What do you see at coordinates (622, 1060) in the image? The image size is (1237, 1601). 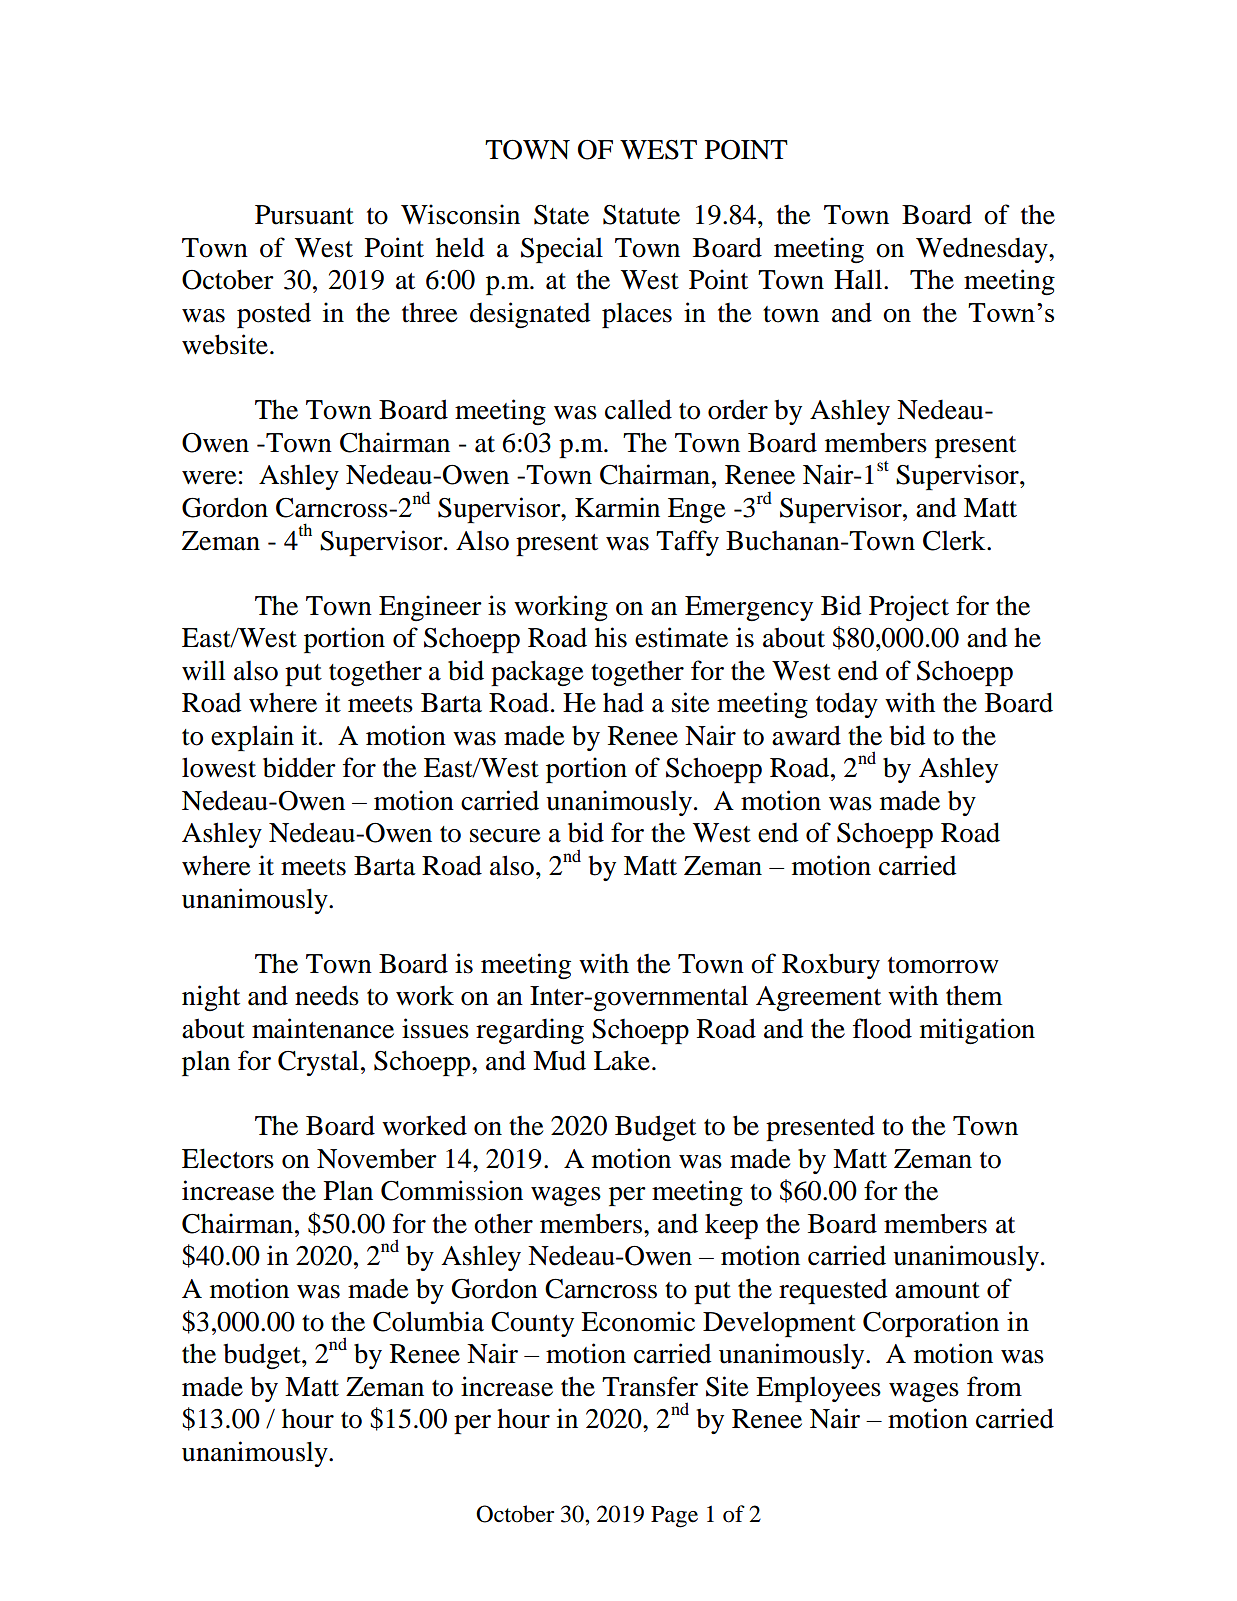 I see `Lake` at bounding box center [622, 1060].
